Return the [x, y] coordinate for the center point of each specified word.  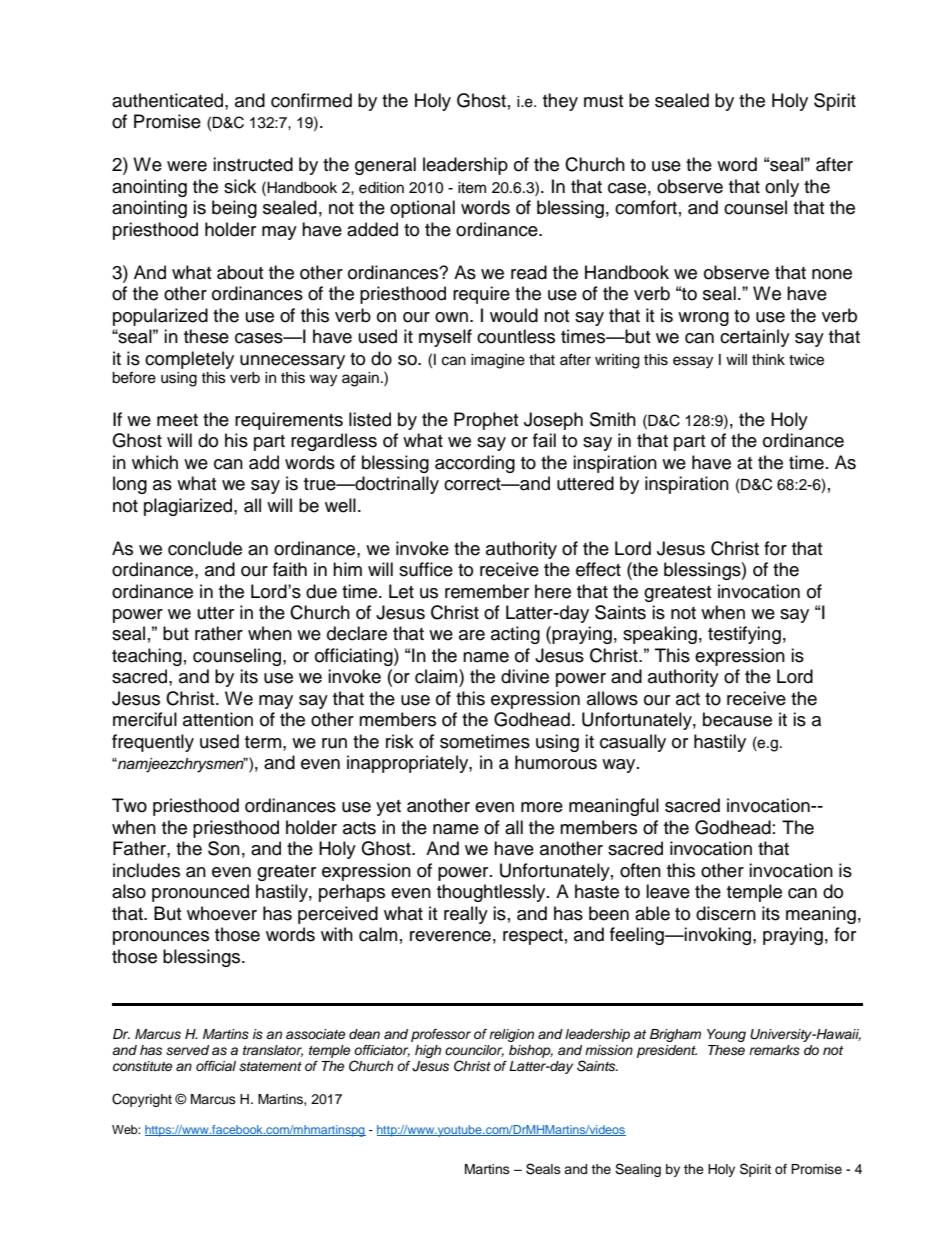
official [216, 1066]
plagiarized [189, 507]
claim [437, 676]
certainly [755, 338]
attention [218, 719]
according [475, 464]
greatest [677, 594]
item [472, 188]
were [187, 166]
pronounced [200, 893]
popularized [160, 317]
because [737, 719]
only [782, 188]
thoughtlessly [492, 893]
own [451, 317]
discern [726, 913]
